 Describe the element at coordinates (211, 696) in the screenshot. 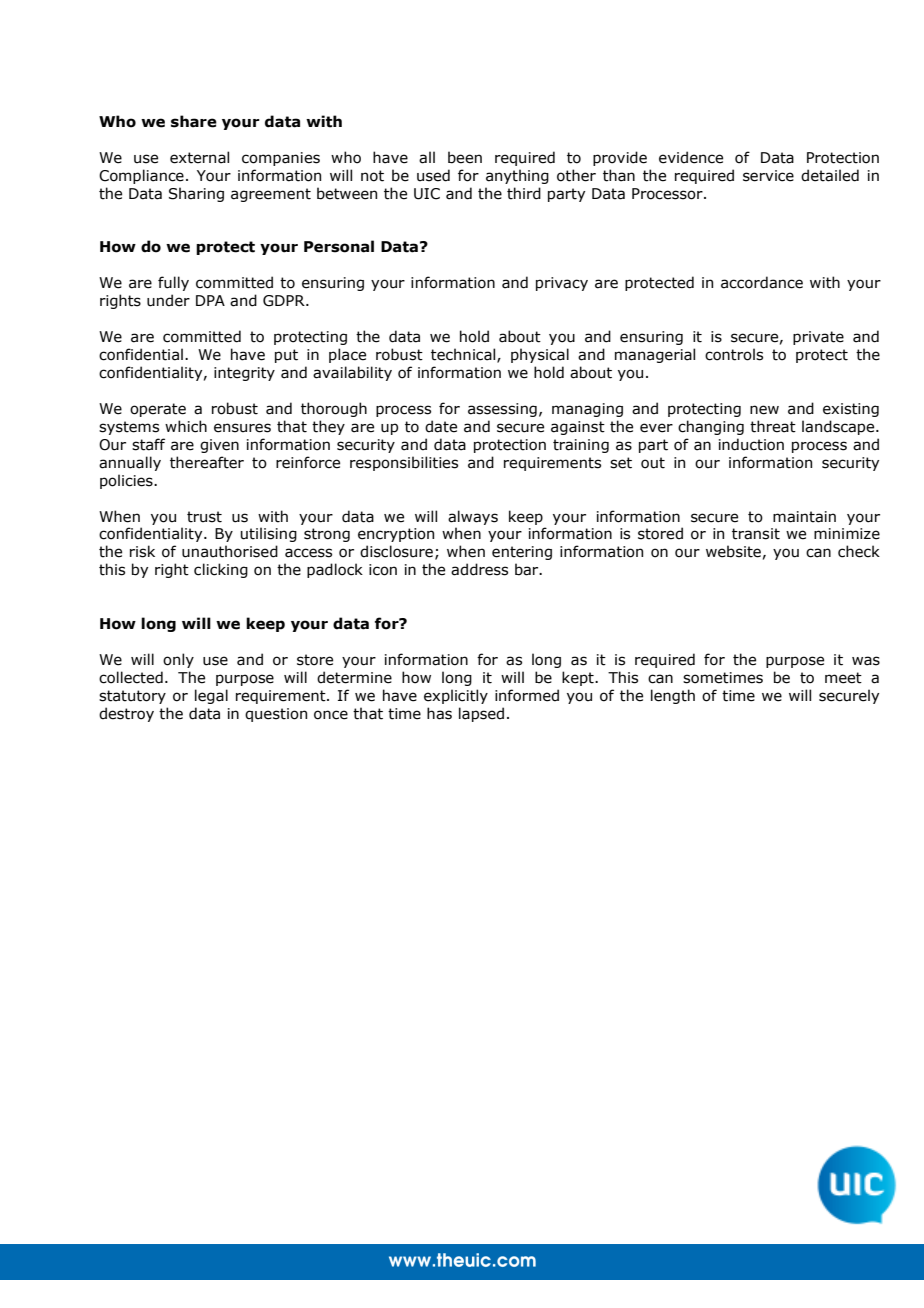

I see `legal` at that location.
